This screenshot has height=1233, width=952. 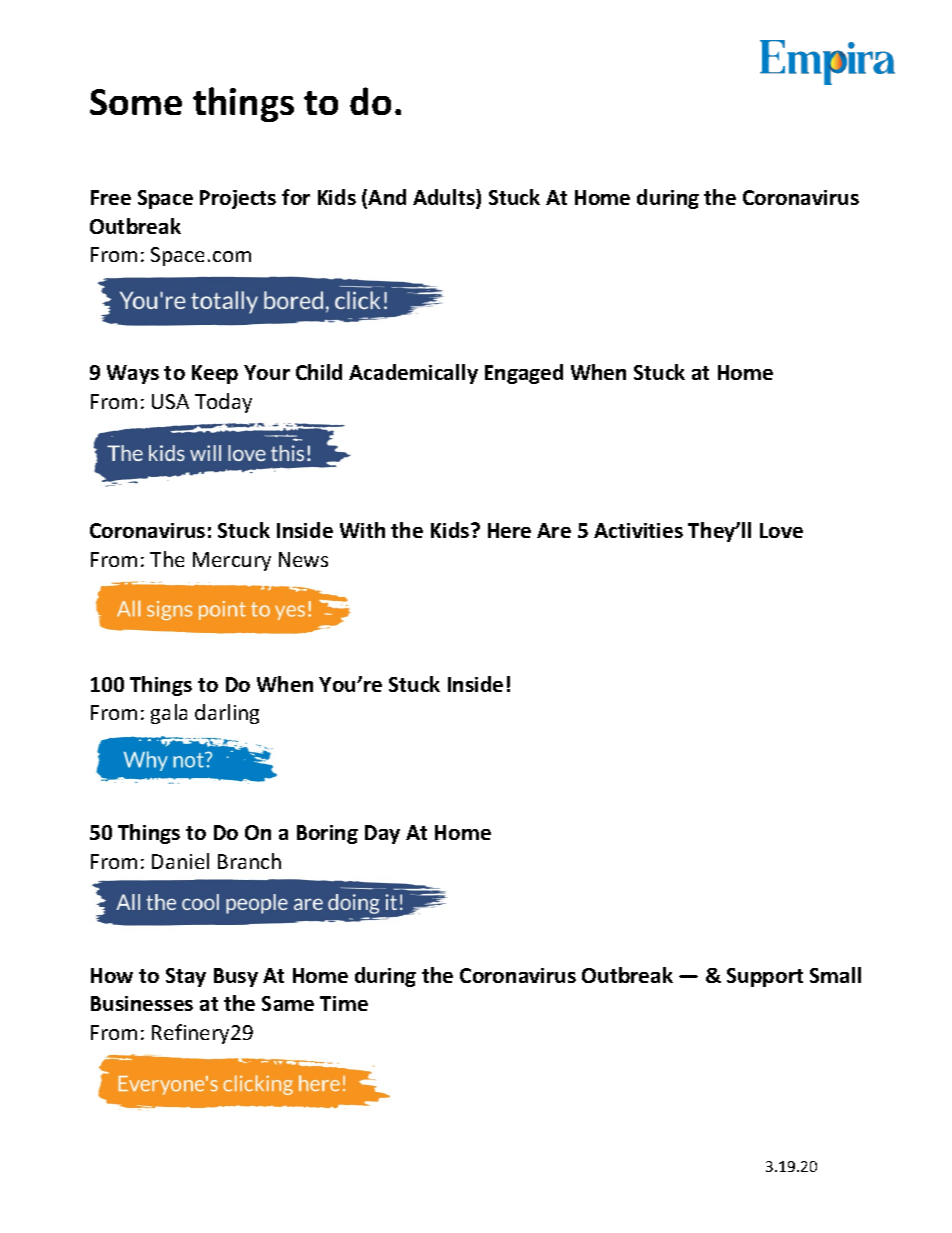 What do you see at coordinates (524, 374) in the screenshot?
I see `Engaged` at bounding box center [524, 374].
